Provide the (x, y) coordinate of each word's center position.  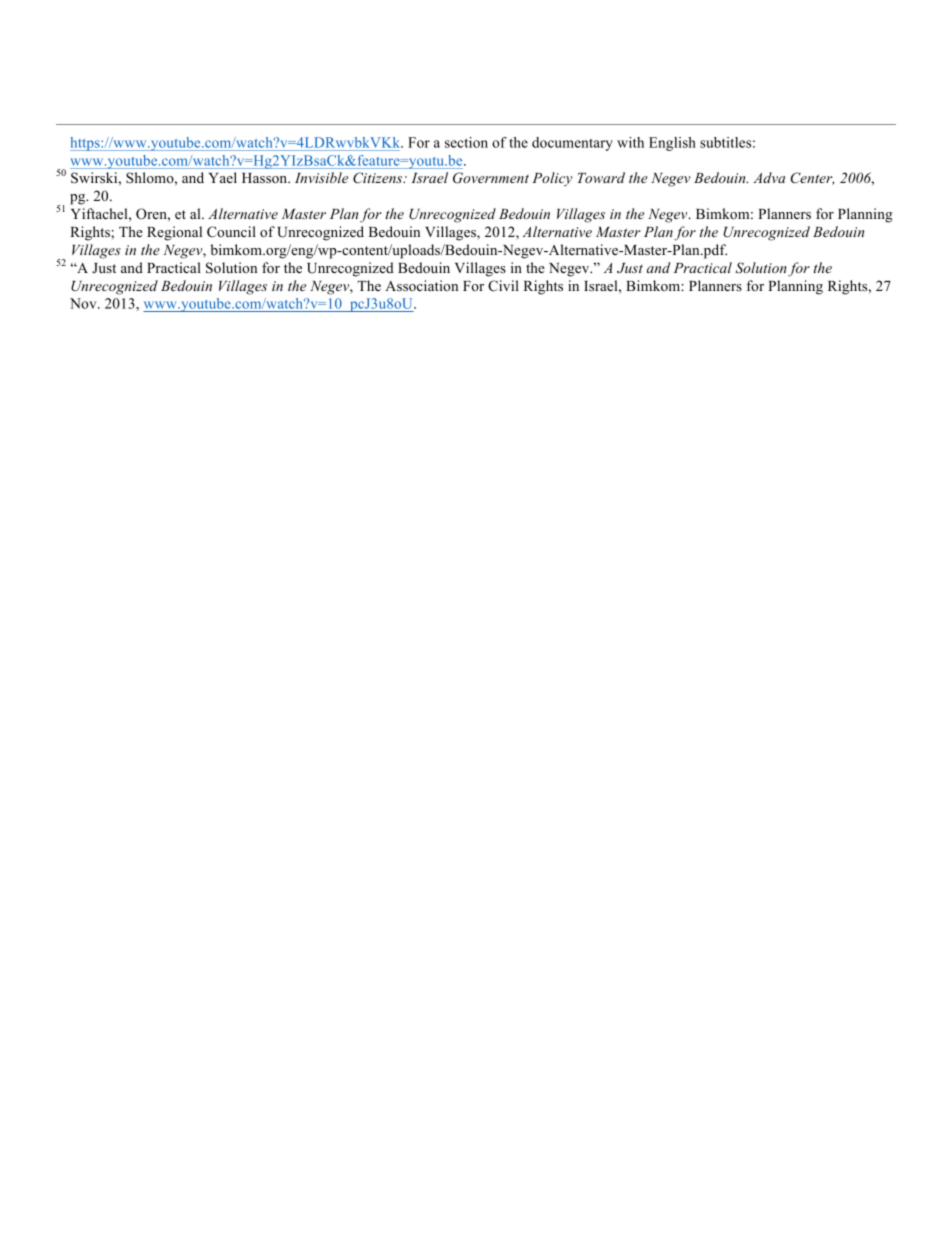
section (466, 142)
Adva (769, 177)
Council (231, 232)
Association (421, 285)
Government (491, 178)
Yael (223, 177)
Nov (84, 303)
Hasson (266, 178)
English (672, 144)
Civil (503, 286)
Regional (174, 233)
